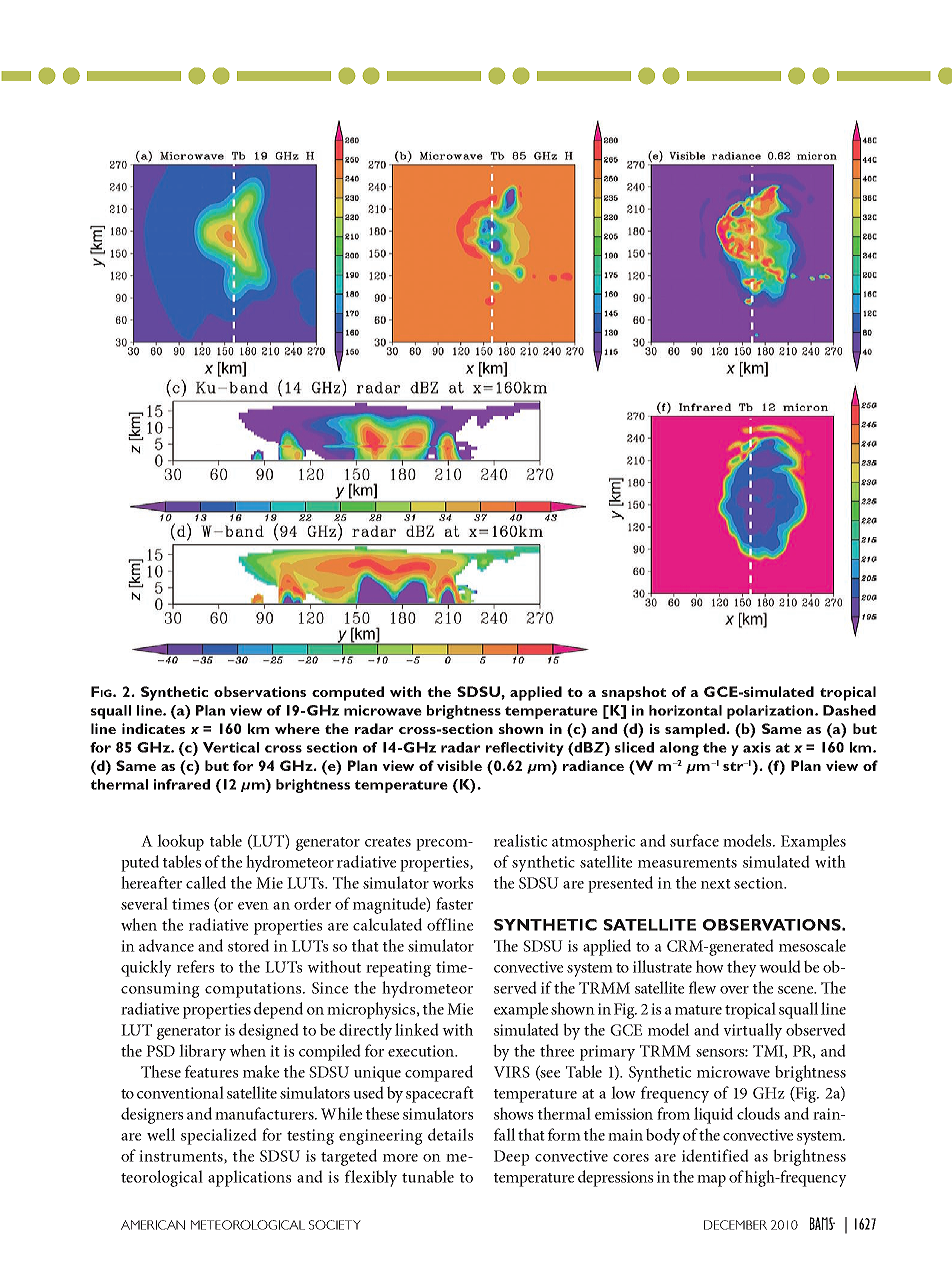  I want to click on surface, so click(694, 840).
